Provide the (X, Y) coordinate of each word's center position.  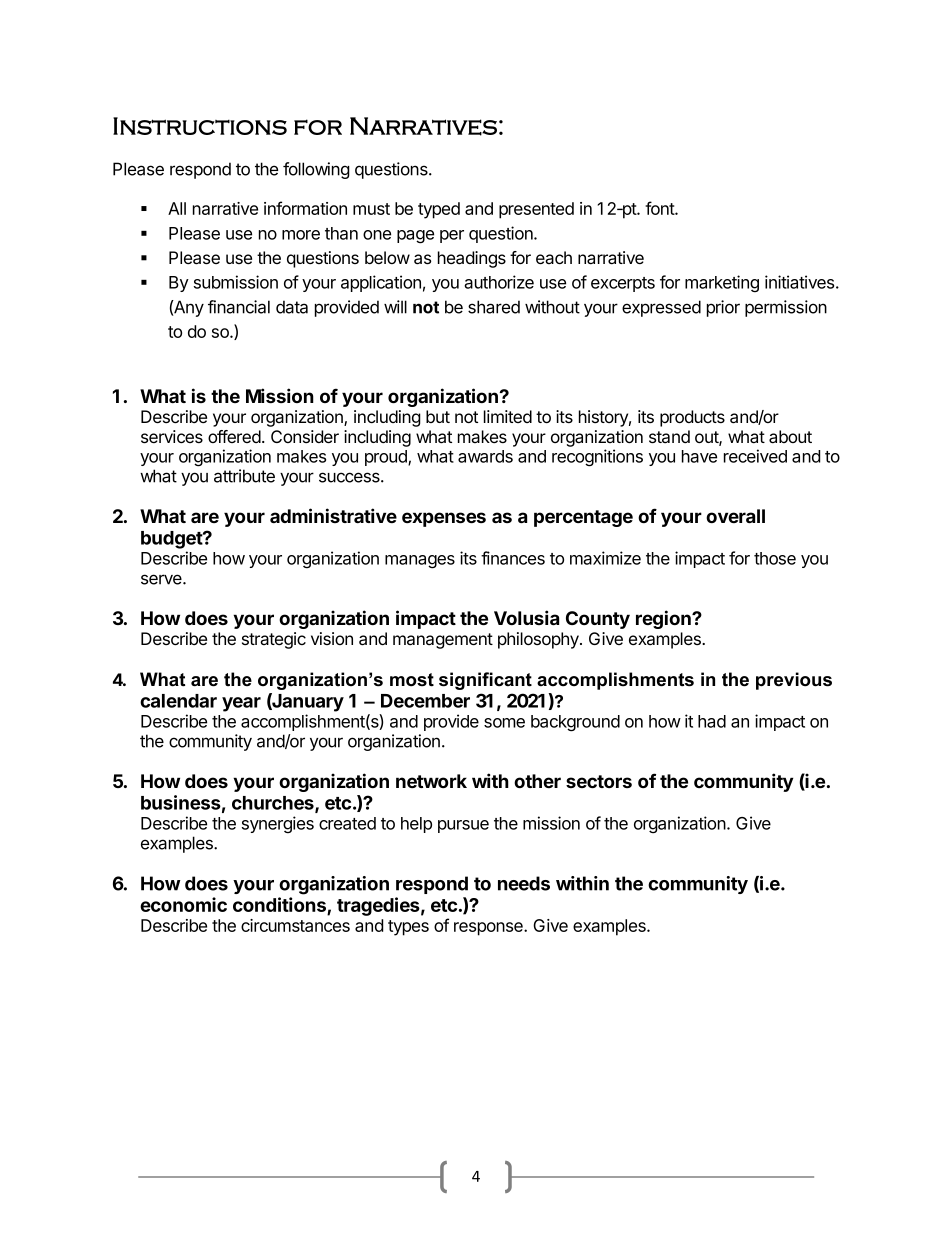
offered (234, 436)
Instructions (200, 126)
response (489, 929)
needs (524, 883)
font (660, 208)
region (664, 619)
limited (508, 416)
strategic (274, 640)
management (443, 641)
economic (183, 904)
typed (439, 210)
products (692, 418)
